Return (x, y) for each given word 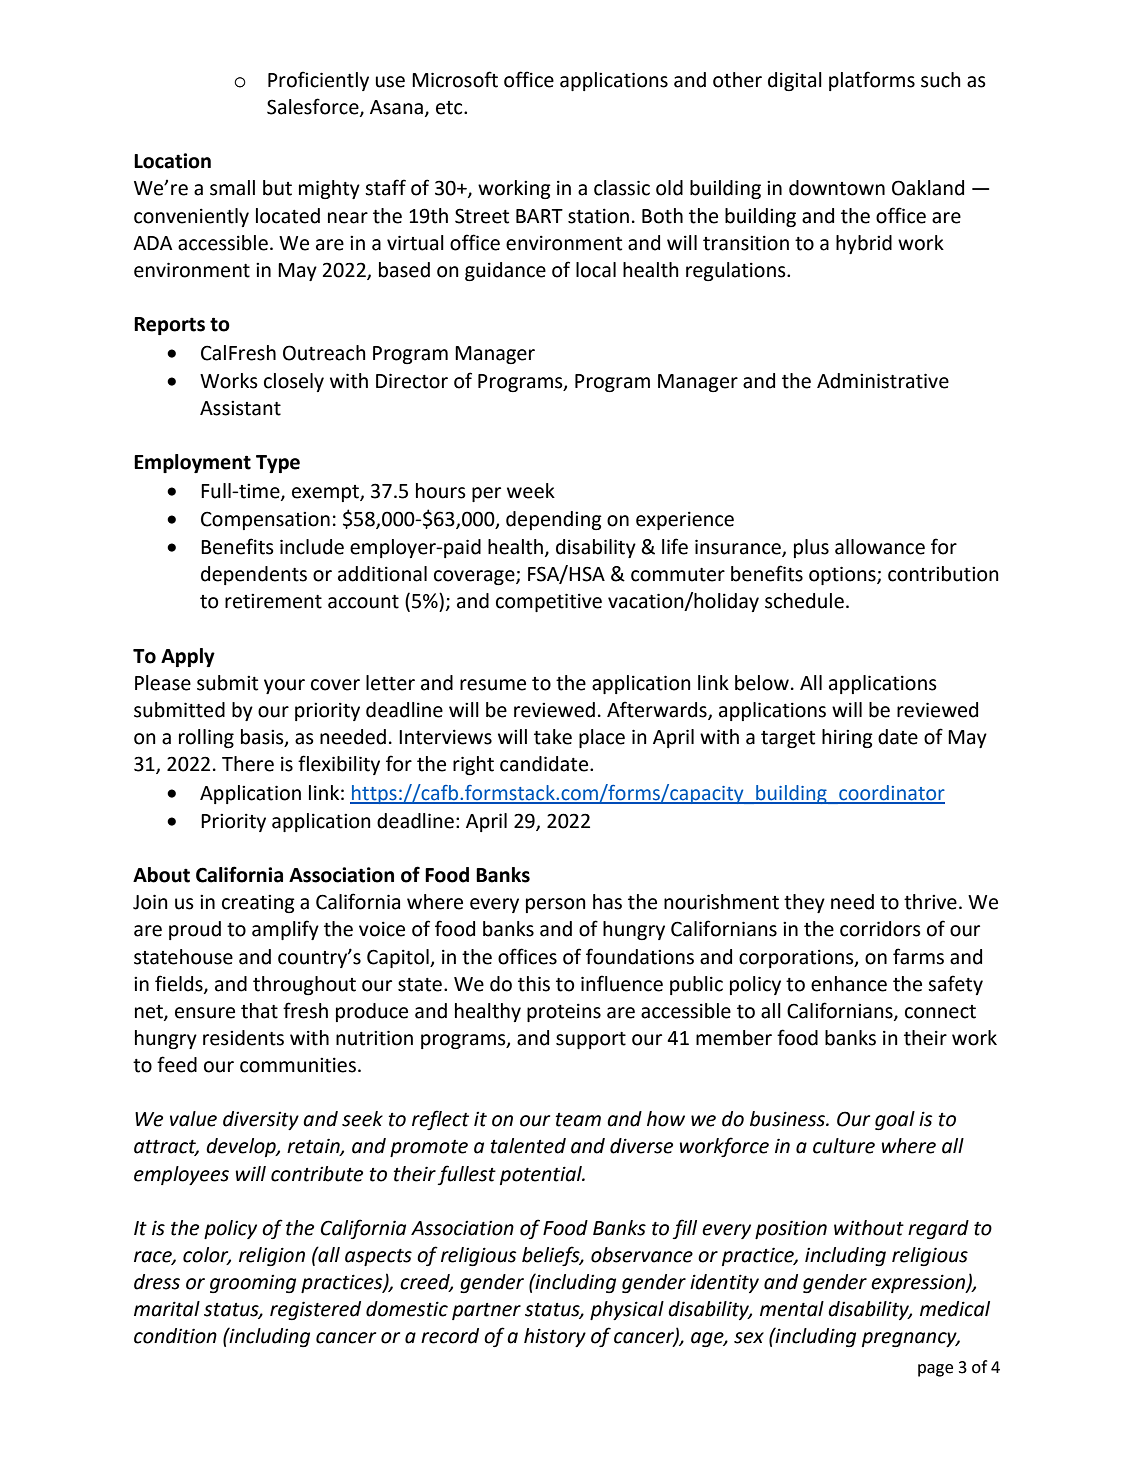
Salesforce (314, 107)
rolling (206, 738)
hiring (847, 738)
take (553, 737)
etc (450, 108)
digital (795, 81)
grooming (253, 1284)
